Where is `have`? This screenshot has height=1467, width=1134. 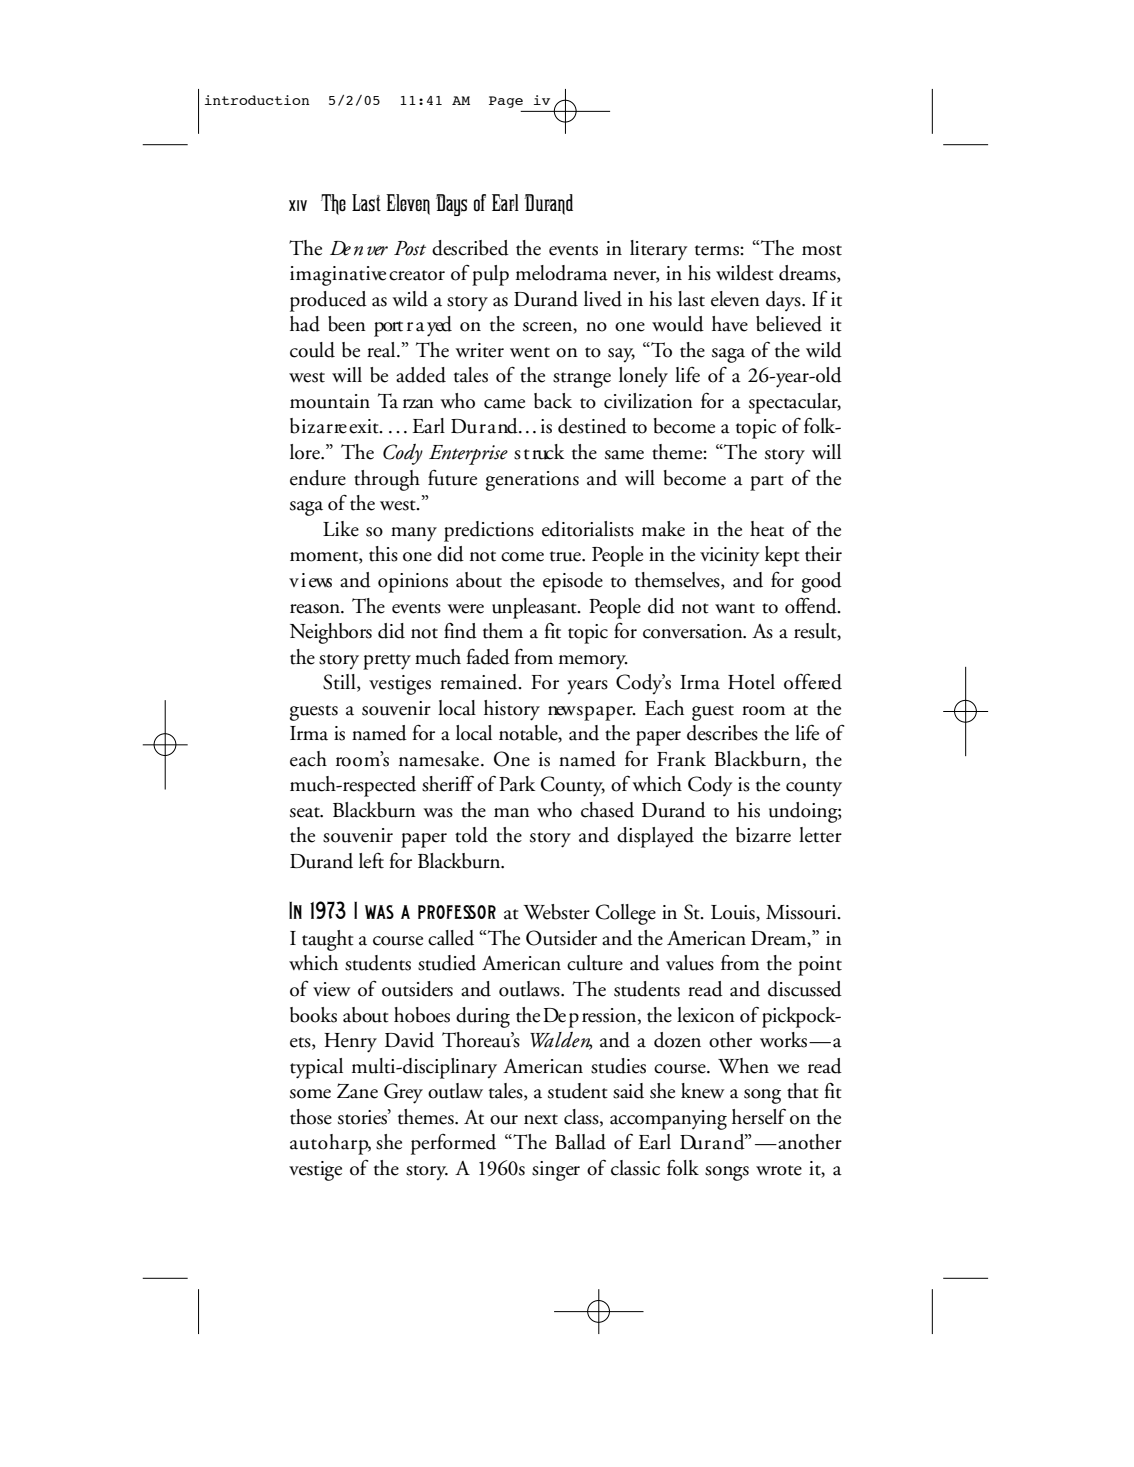
have is located at coordinates (730, 324).
